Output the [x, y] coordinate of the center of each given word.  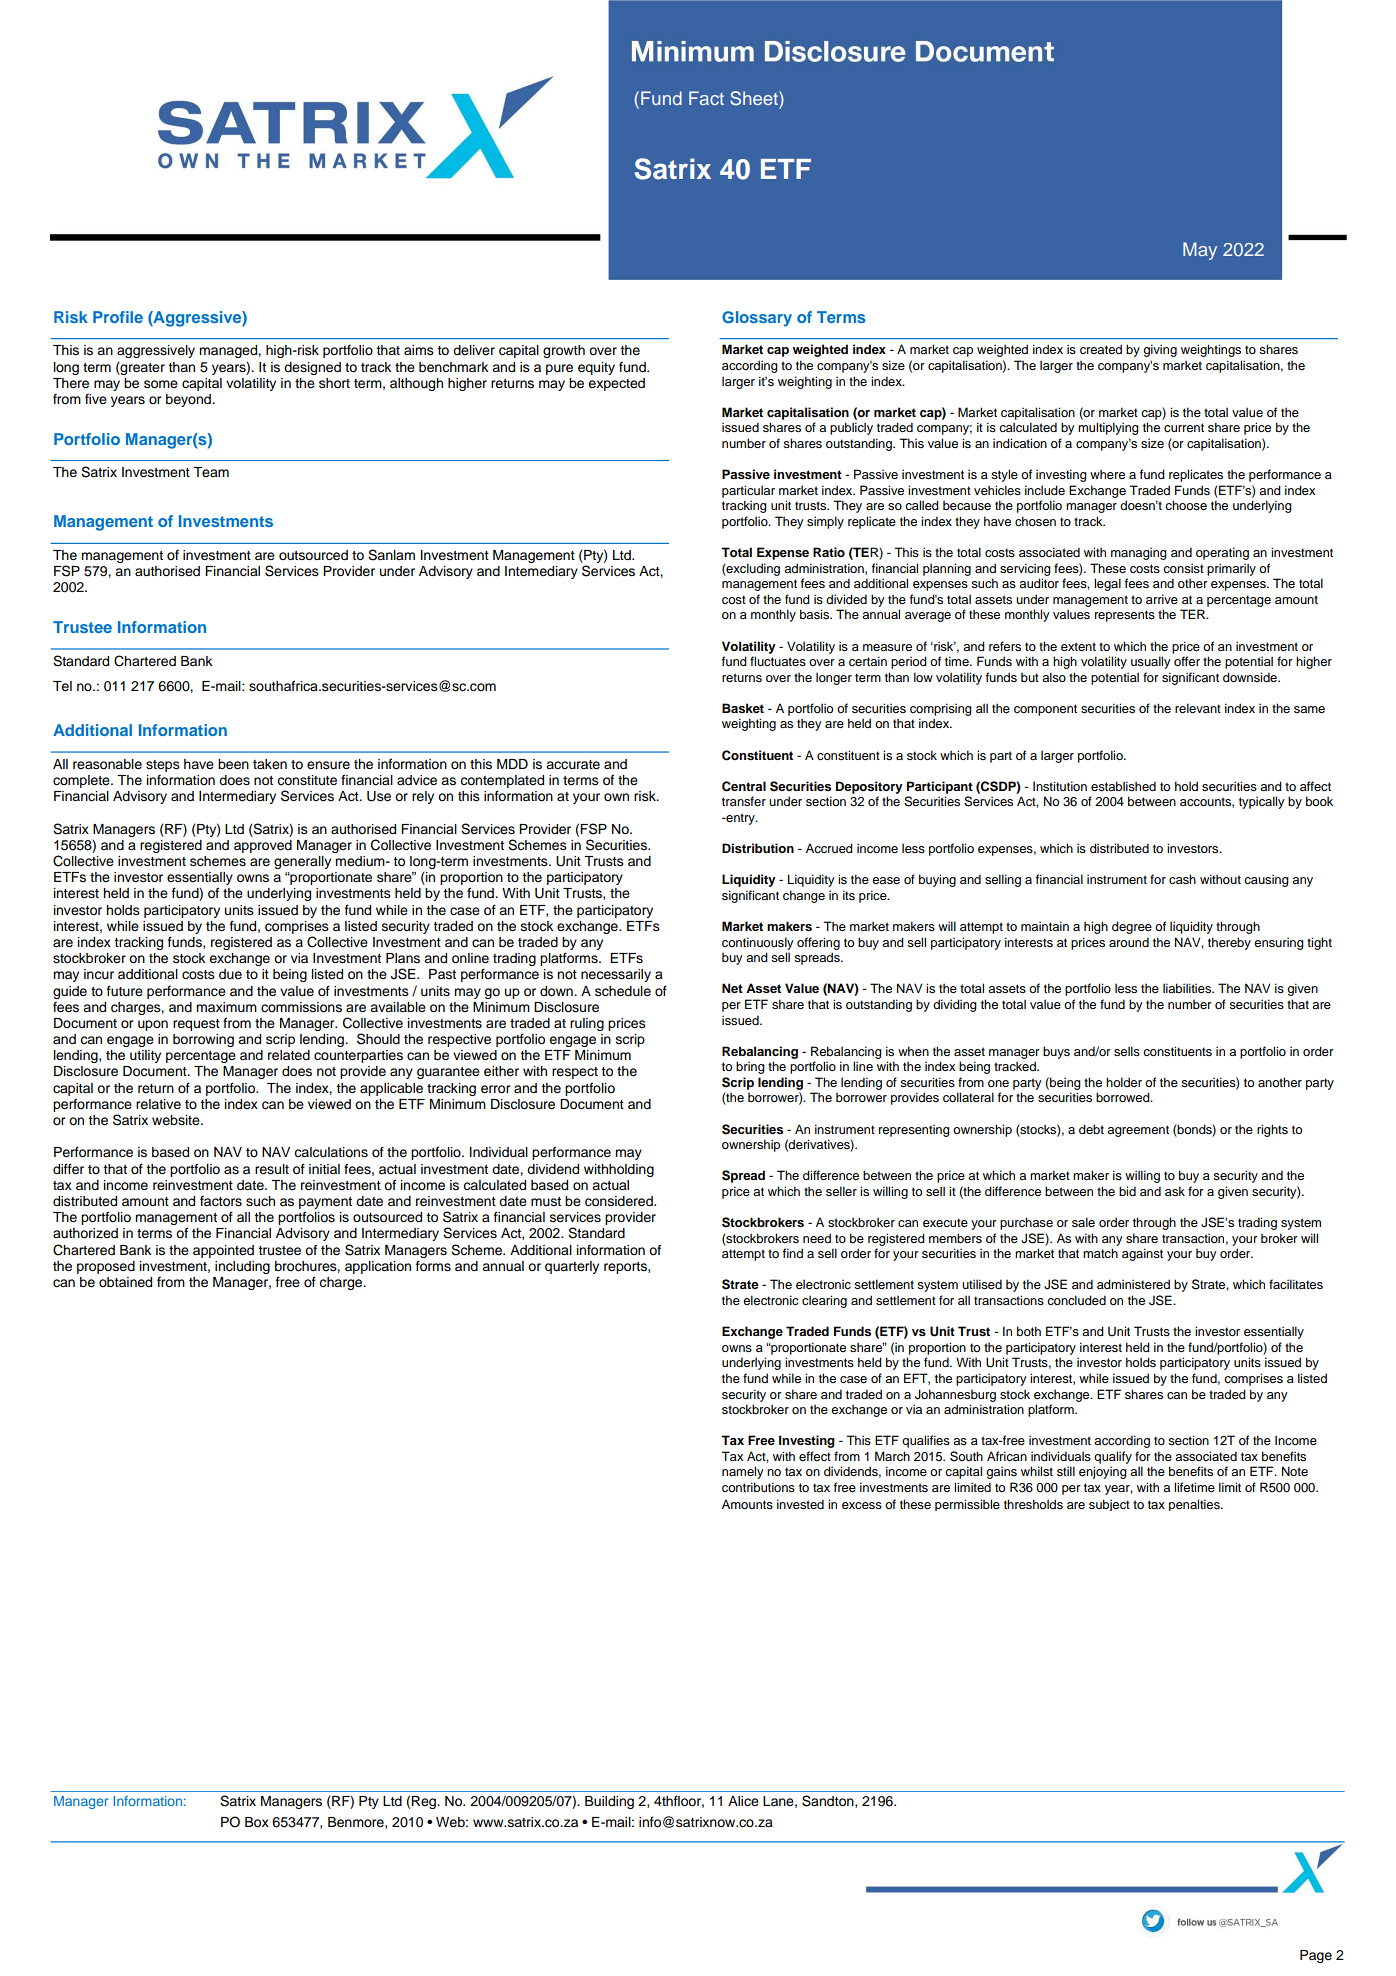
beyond [189, 400]
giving [1160, 350]
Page [1316, 1956]
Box [257, 1822]
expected [616, 384]
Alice [743, 1801]
